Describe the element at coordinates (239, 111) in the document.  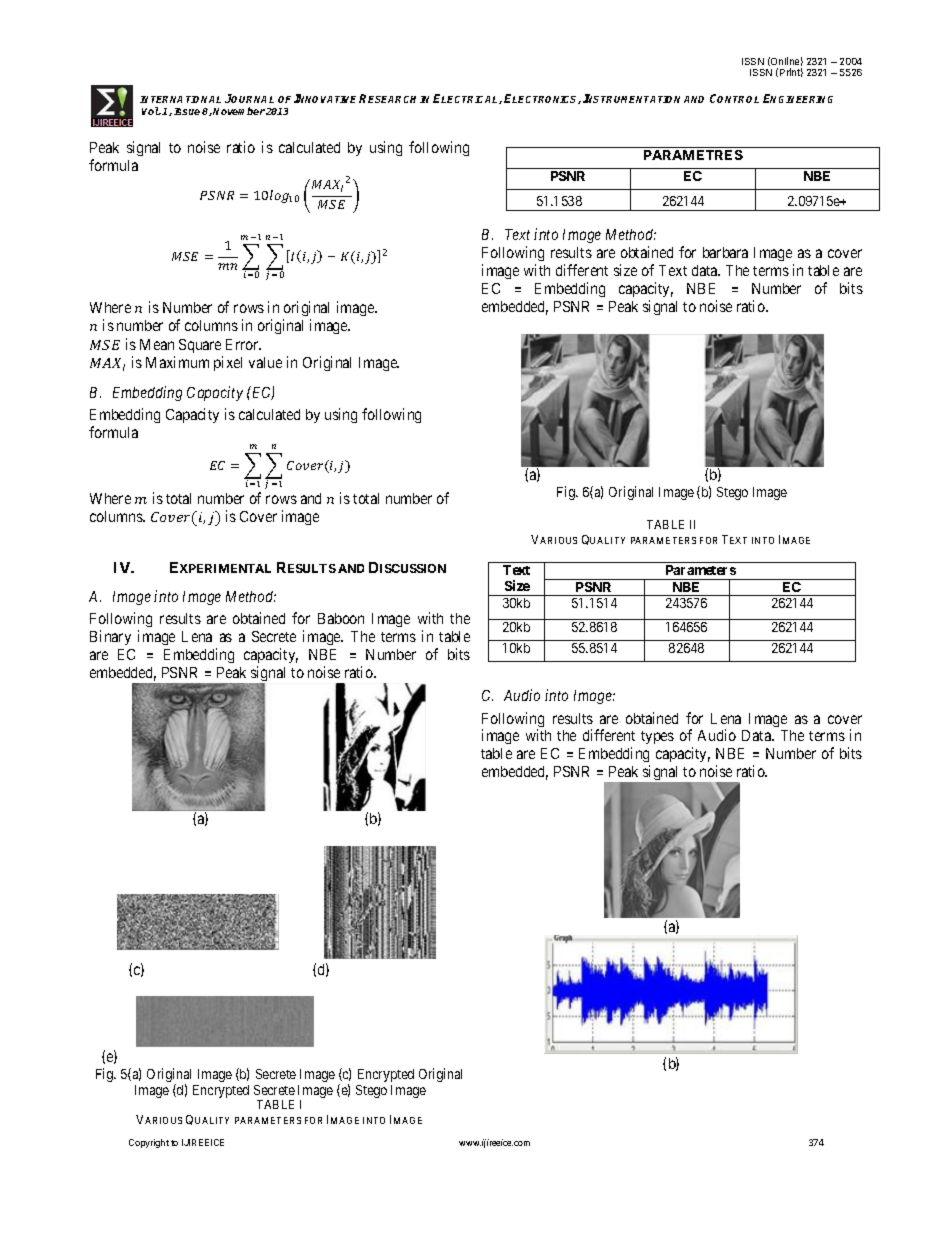
I see `November` at that location.
